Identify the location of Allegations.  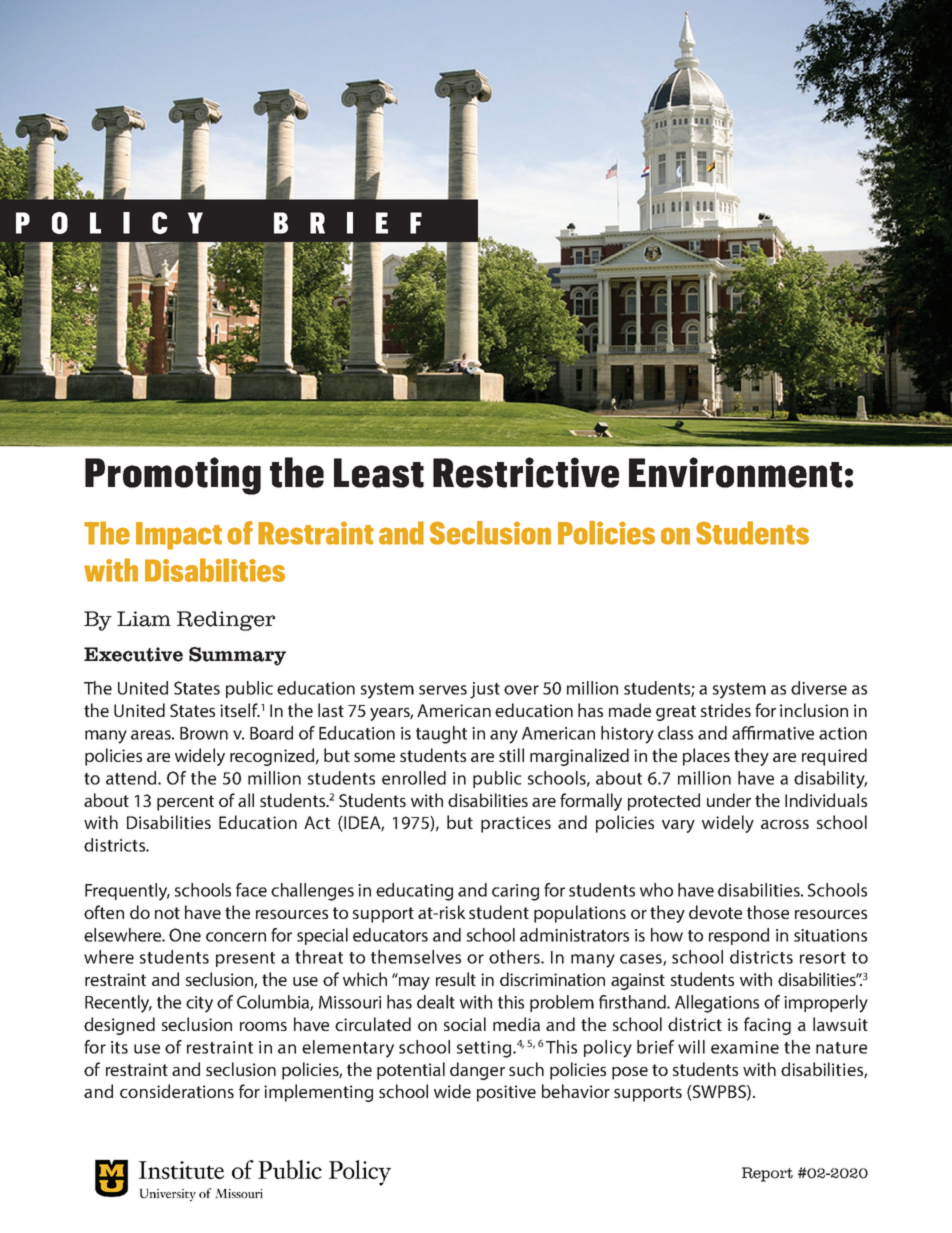
(717, 1004).
